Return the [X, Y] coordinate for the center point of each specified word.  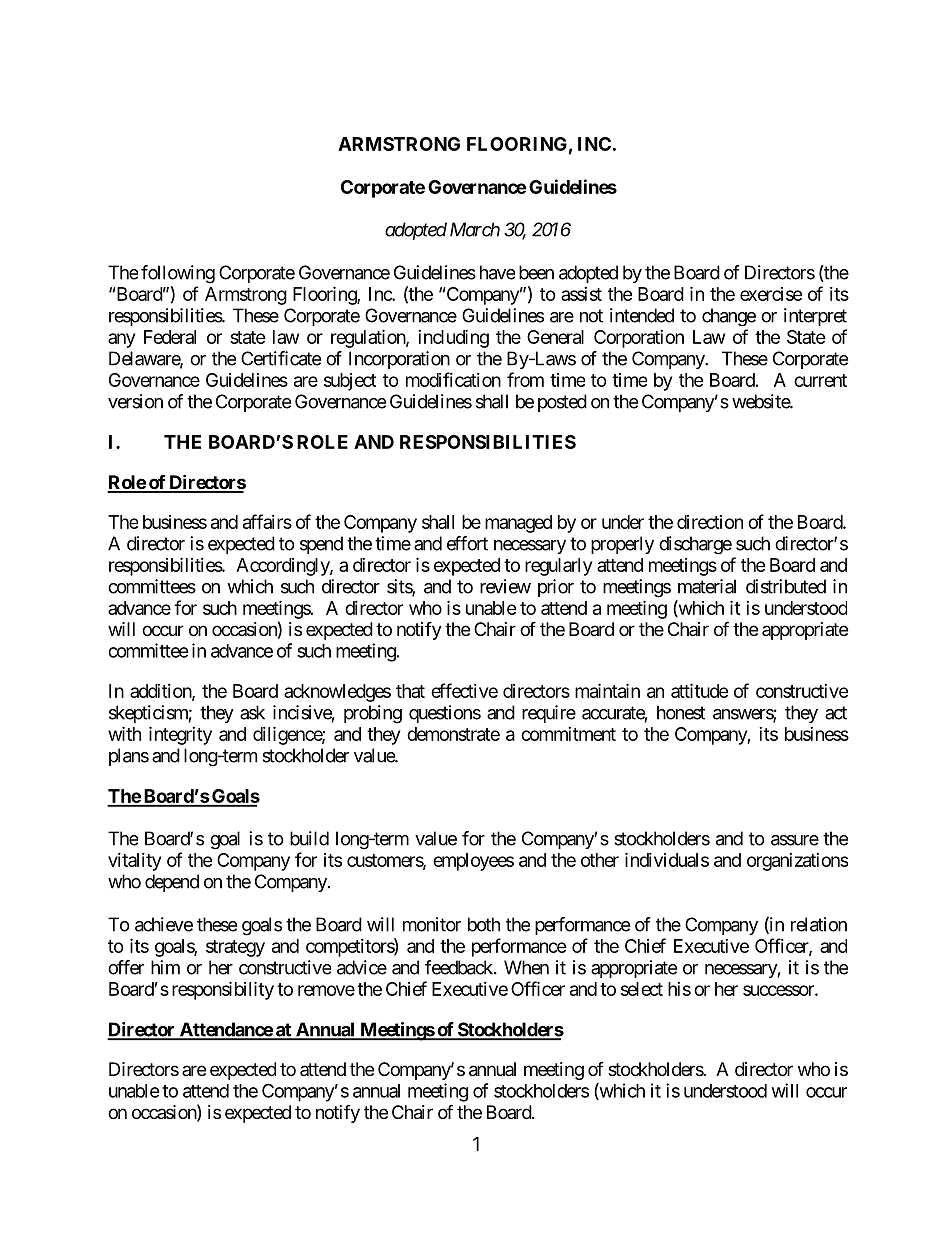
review [505, 586]
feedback [460, 967]
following [178, 274]
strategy [235, 948]
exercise [771, 294]
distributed [786, 586]
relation [819, 924]
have [497, 272]
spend [321, 545]
